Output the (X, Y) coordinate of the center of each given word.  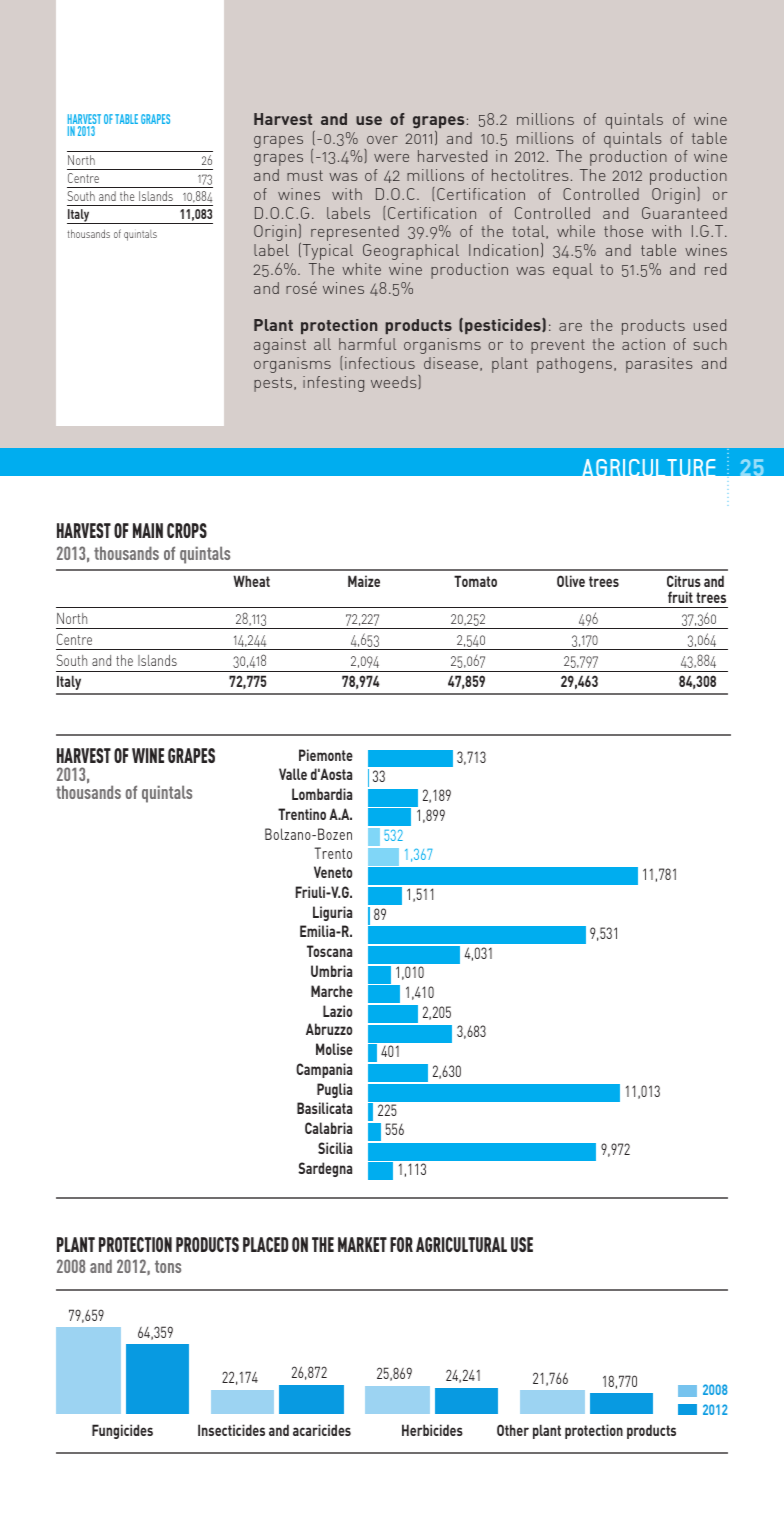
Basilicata (324, 1108)
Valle (293, 774)
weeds (395, 382)
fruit (680, 597)
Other (513, 1430)
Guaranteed (684, 213)
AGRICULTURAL (461, 1244)
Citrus (684, 581)
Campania (324, 1070)
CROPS (187, 530)
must (305, 175)
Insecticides (231, 1430)
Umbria (331, 971)
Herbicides (432, 1430)
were (391, 158)
